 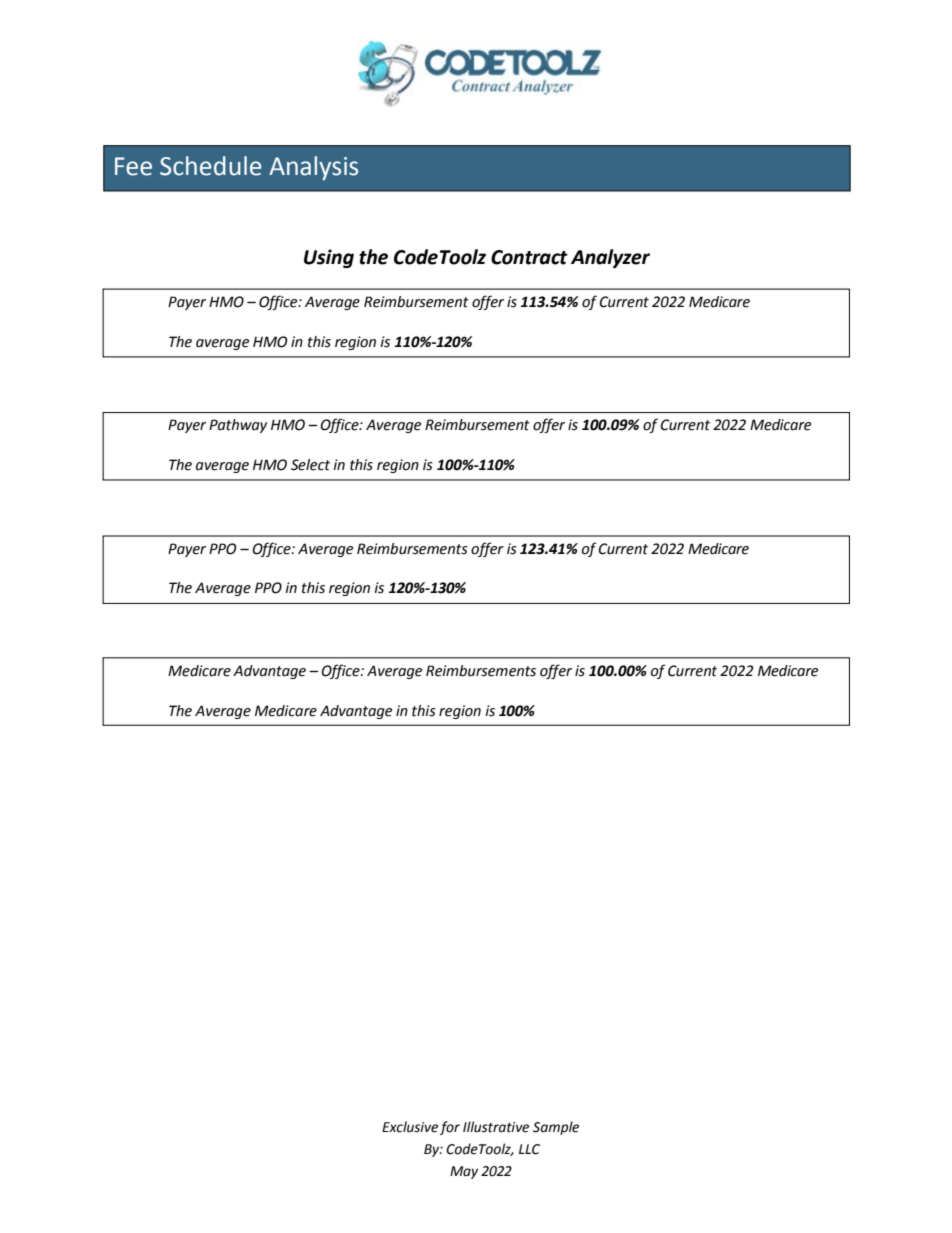 What do you see at coordinates (610, 258) in the screenshot?
I see `Analyzer` at bounding box center [610, 258].
